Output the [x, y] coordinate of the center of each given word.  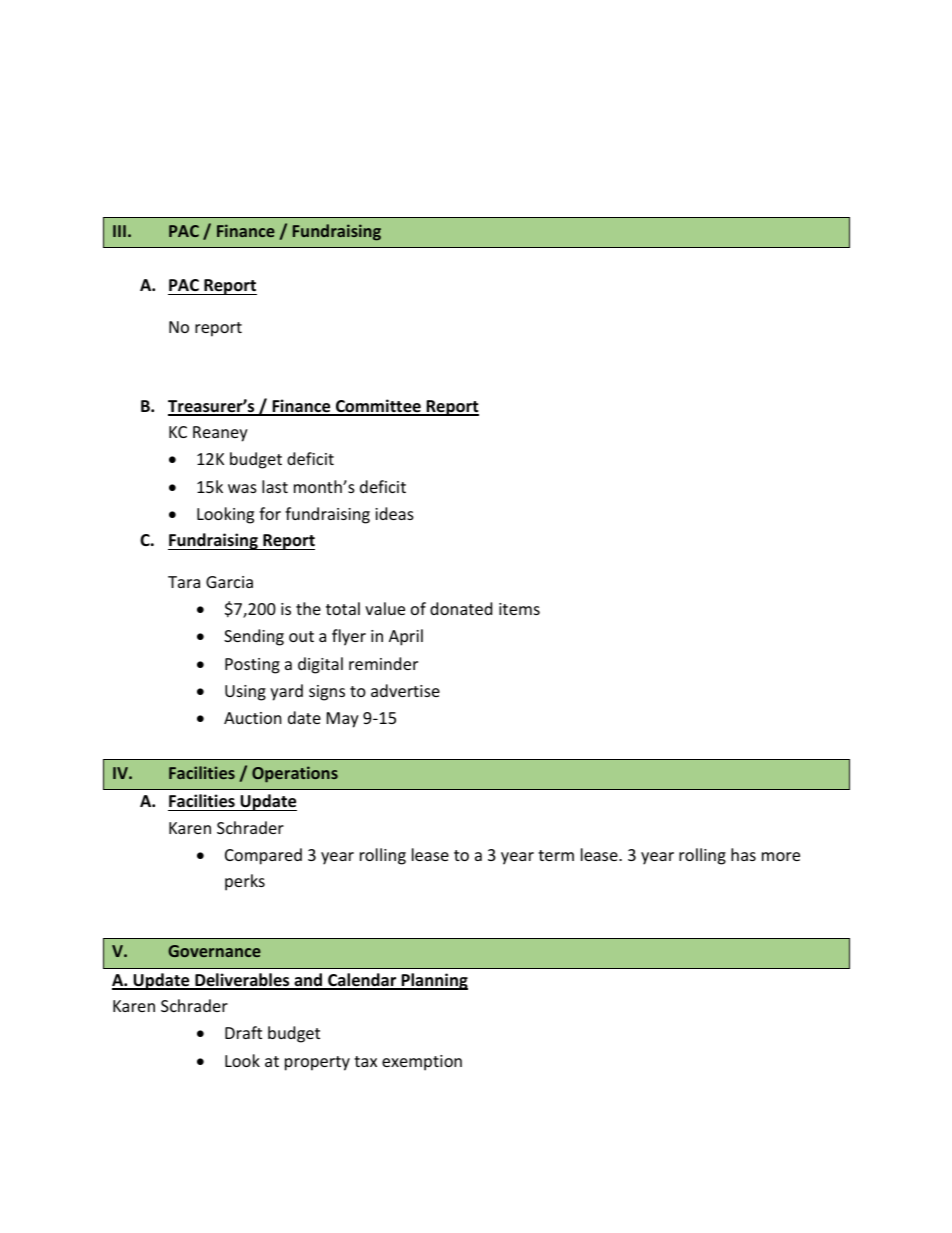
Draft [243, 1032]
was [242, 488]
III [119, 231]
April [406, 637]
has [743, 854]
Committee [378, 407]
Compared [263, 856]
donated [461, 608]
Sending [254, 637]
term [556, 855]
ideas [394, 513]
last [275, 486]
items [519, 609]
